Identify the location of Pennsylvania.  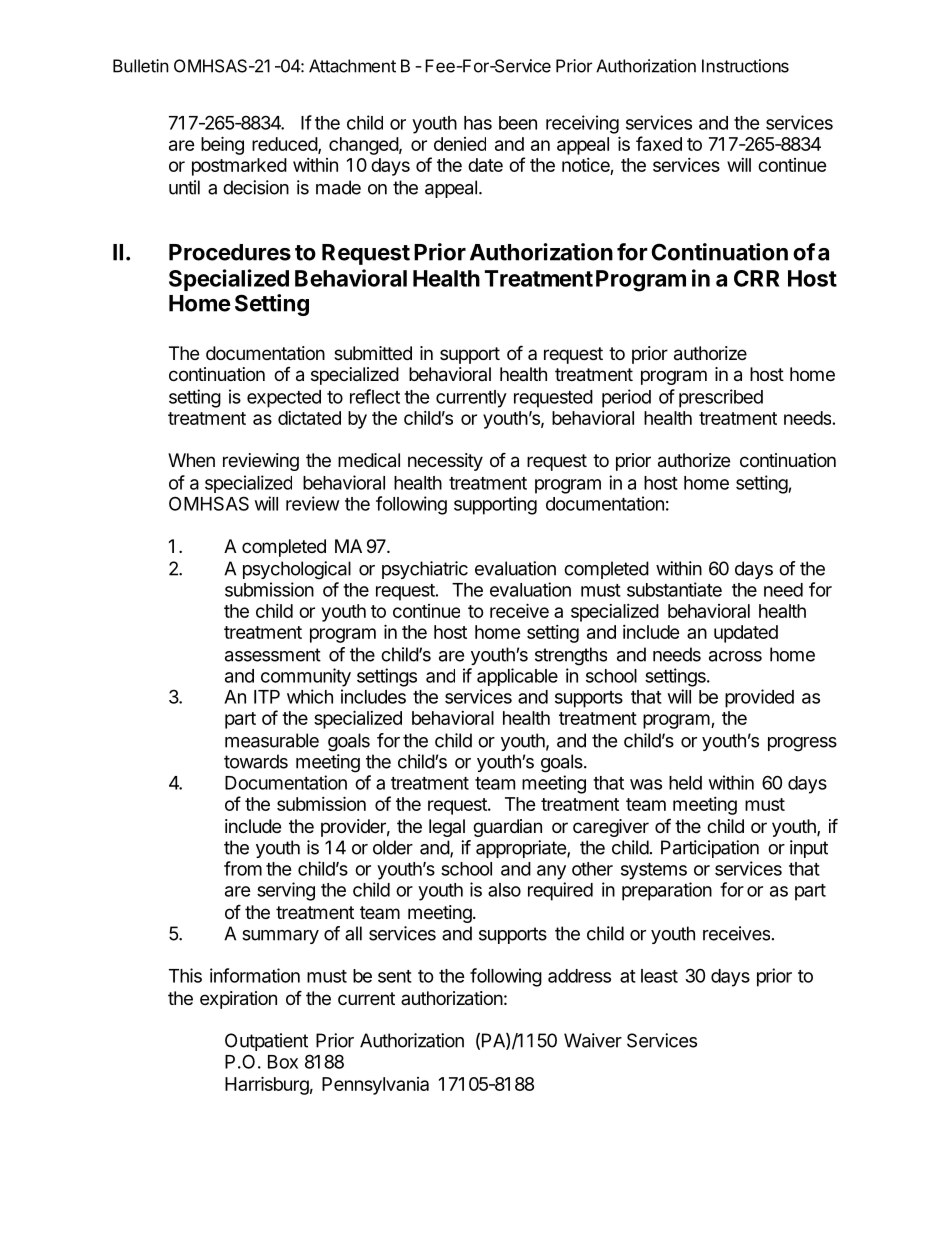
(375, 1086).
